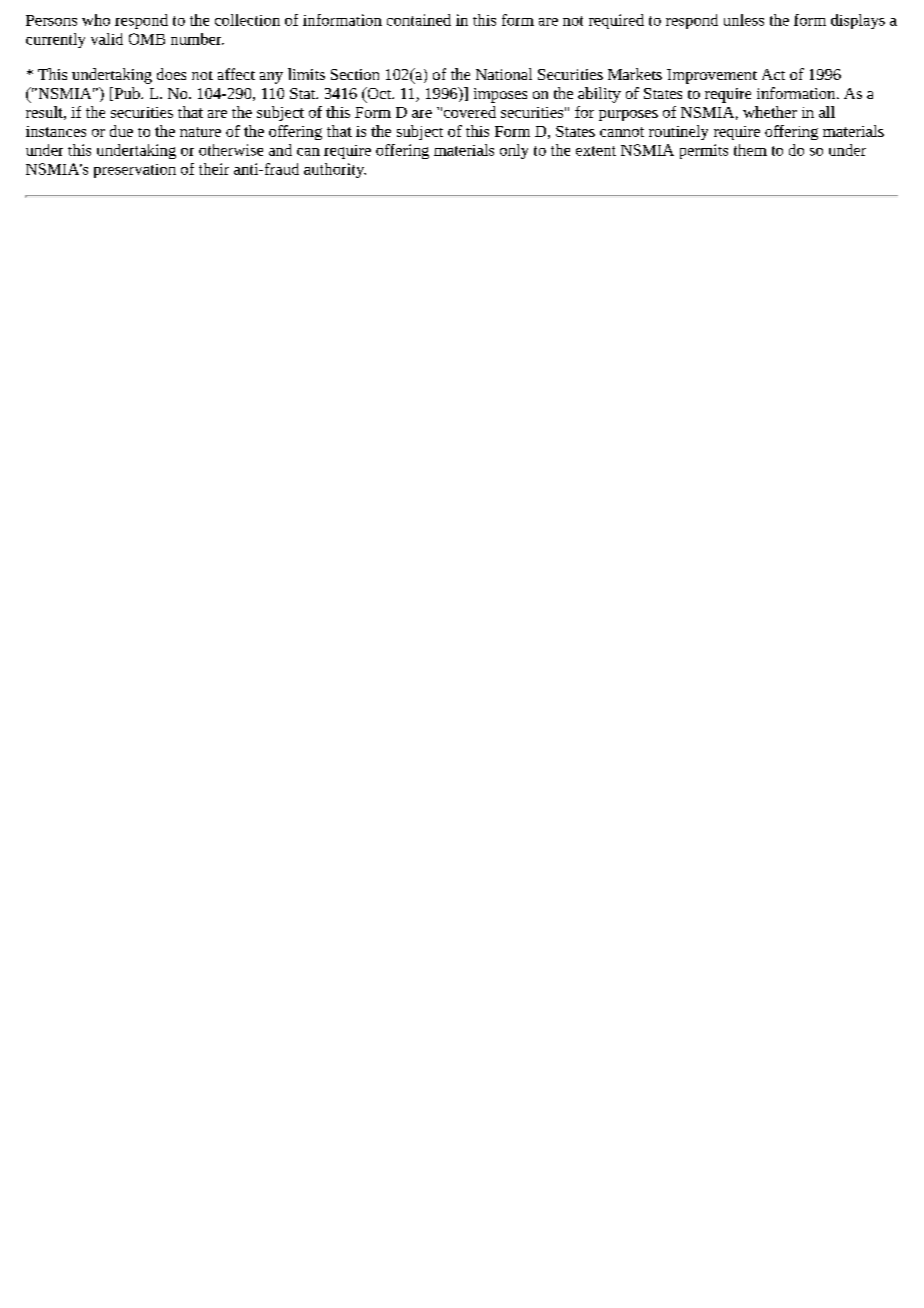 The height and width of the screenshot is (1308, 924). I want to click on Pub, so click(127, 94).
